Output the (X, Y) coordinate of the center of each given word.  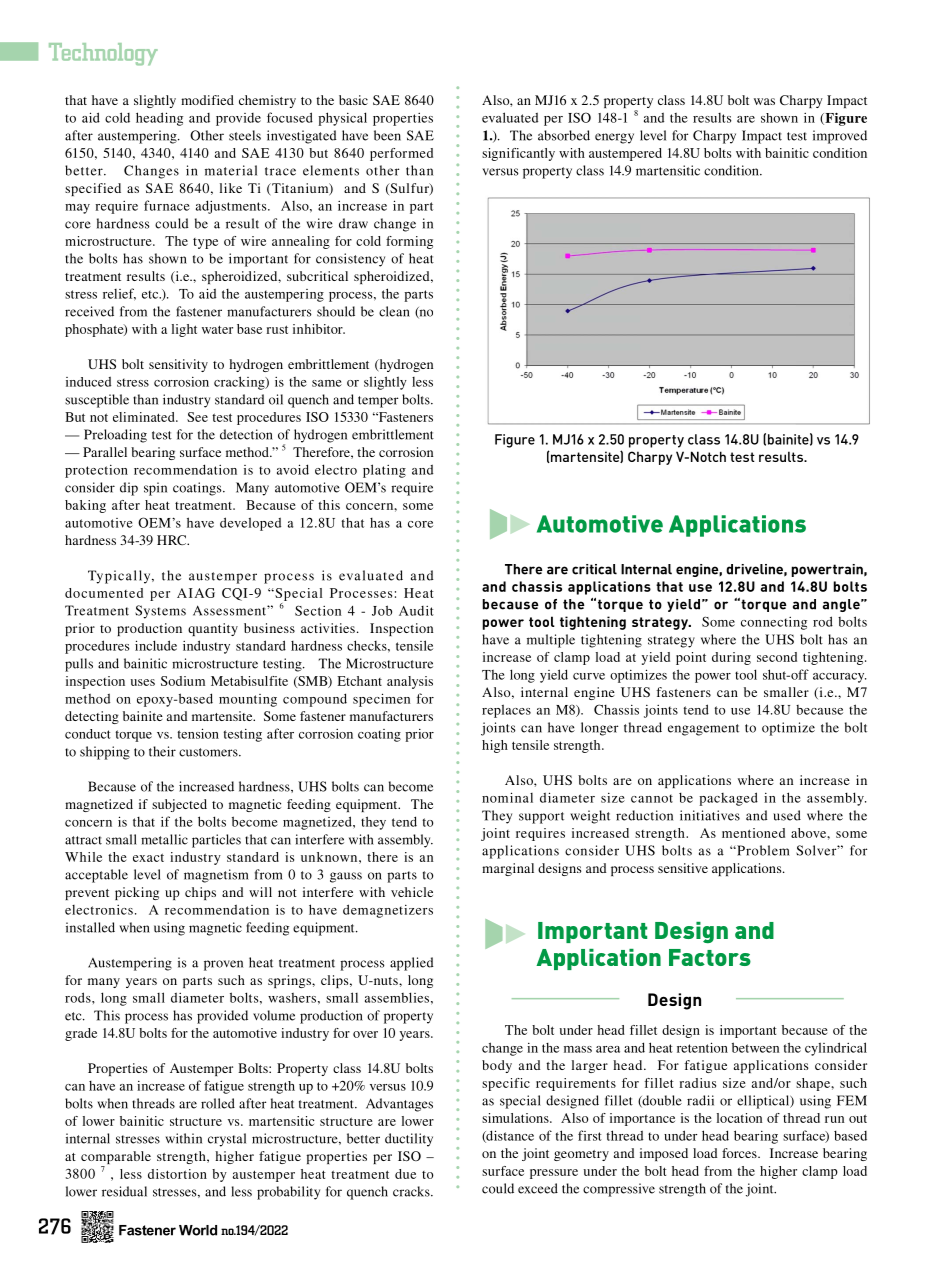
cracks (412, 1191)
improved (840, 137)
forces (740, 1153)
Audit (416, 611)
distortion (177, 1174)
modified (207, 100)
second (777, 657)
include (156, 645)
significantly (518, 154)
